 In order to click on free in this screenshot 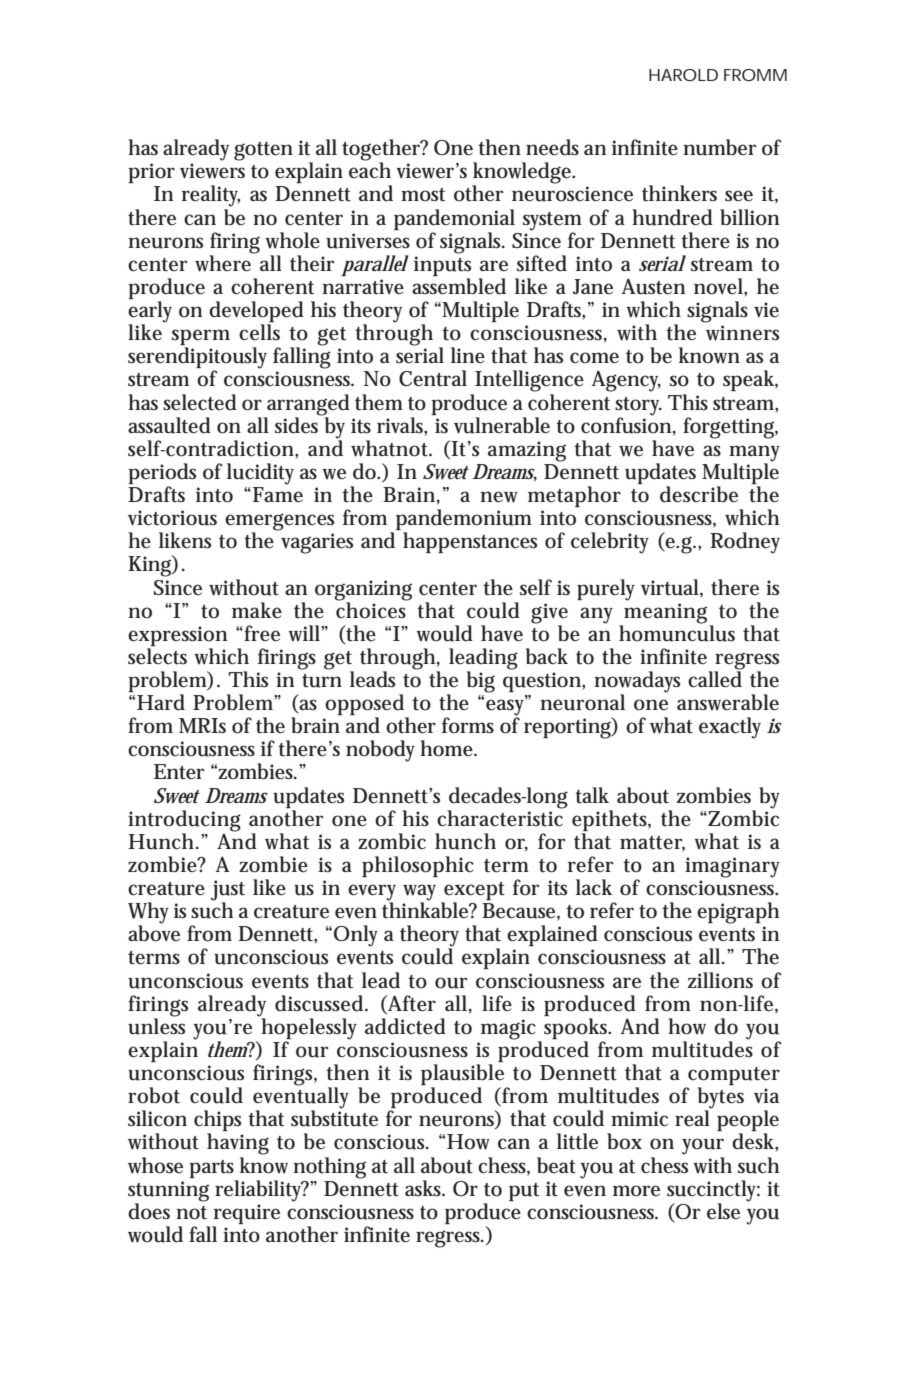, I will do `click(262, 633)`.
